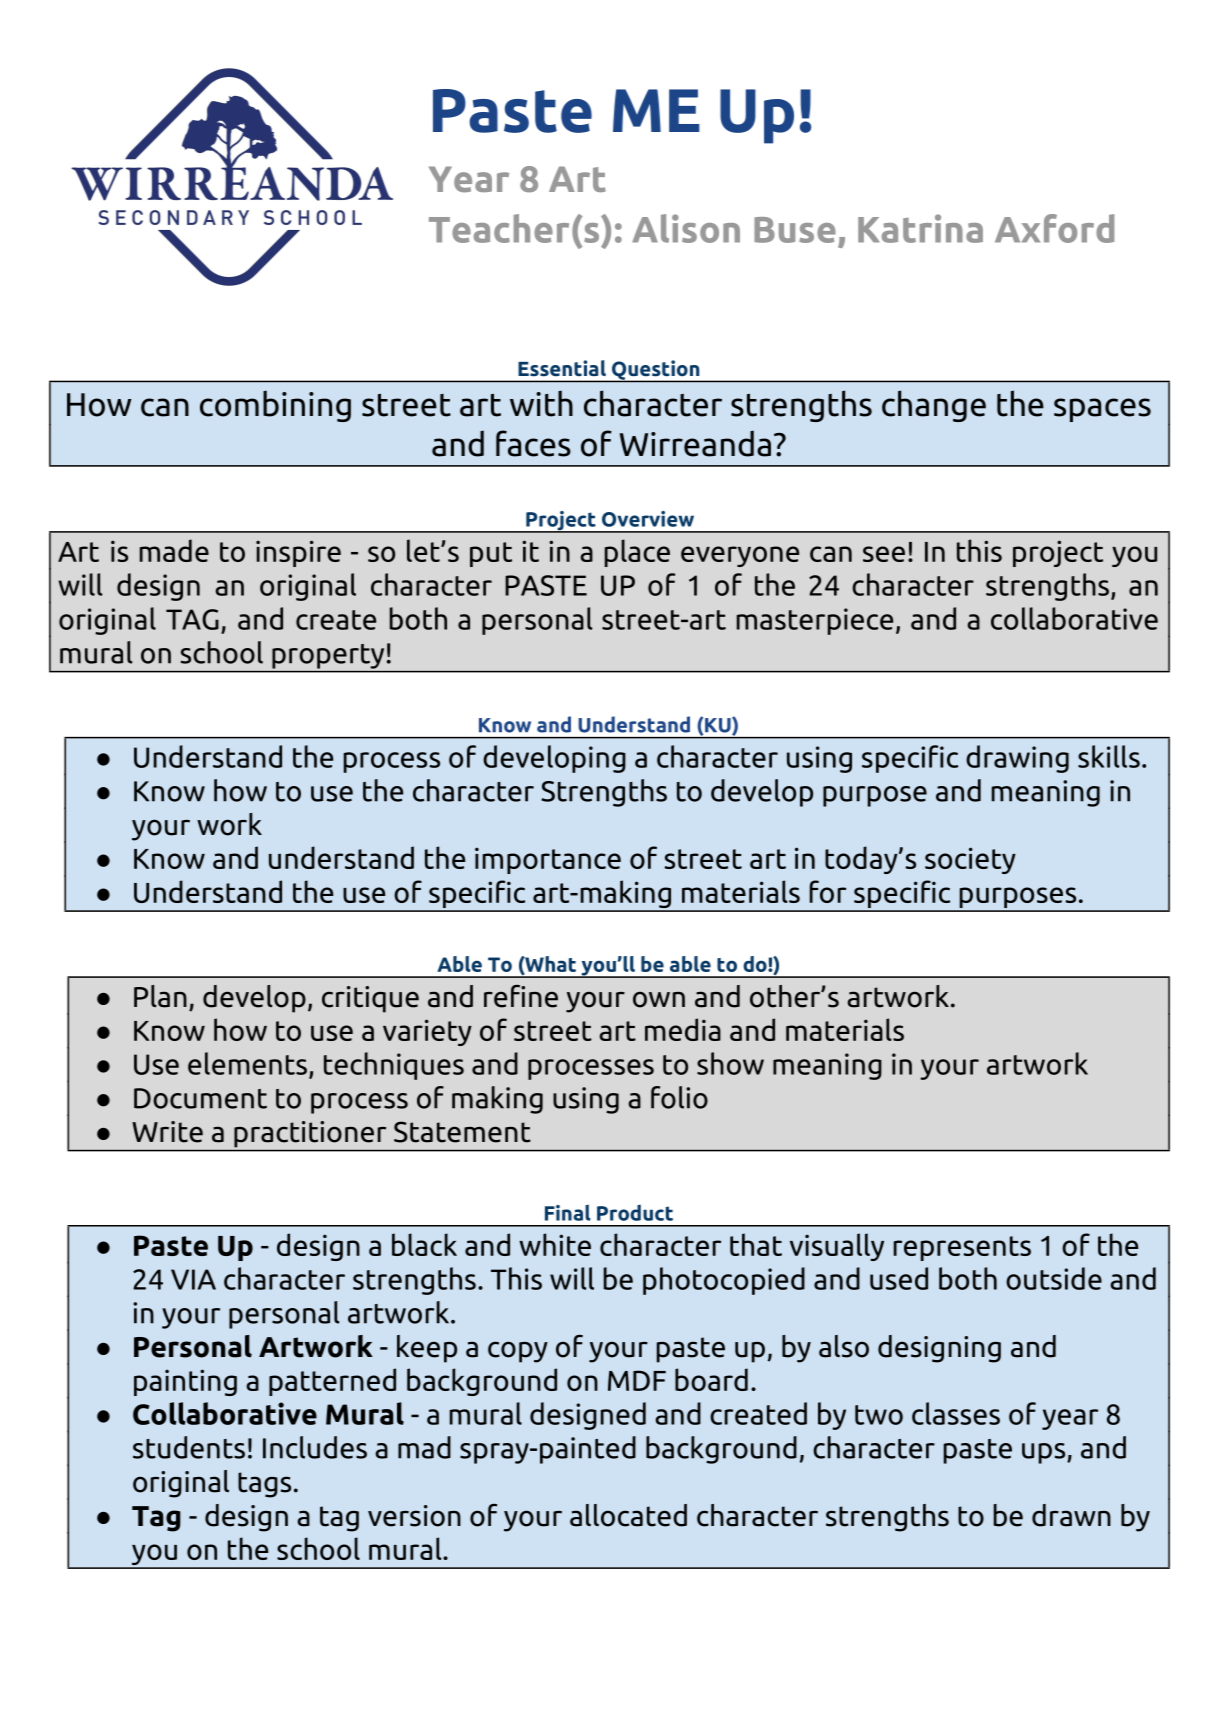 The height and width of the screenshot is (1724, 1219). What do you see at coordinates (962, 1248) in the screenshot?
I see `represents` at bounding box center [962, 1248].
